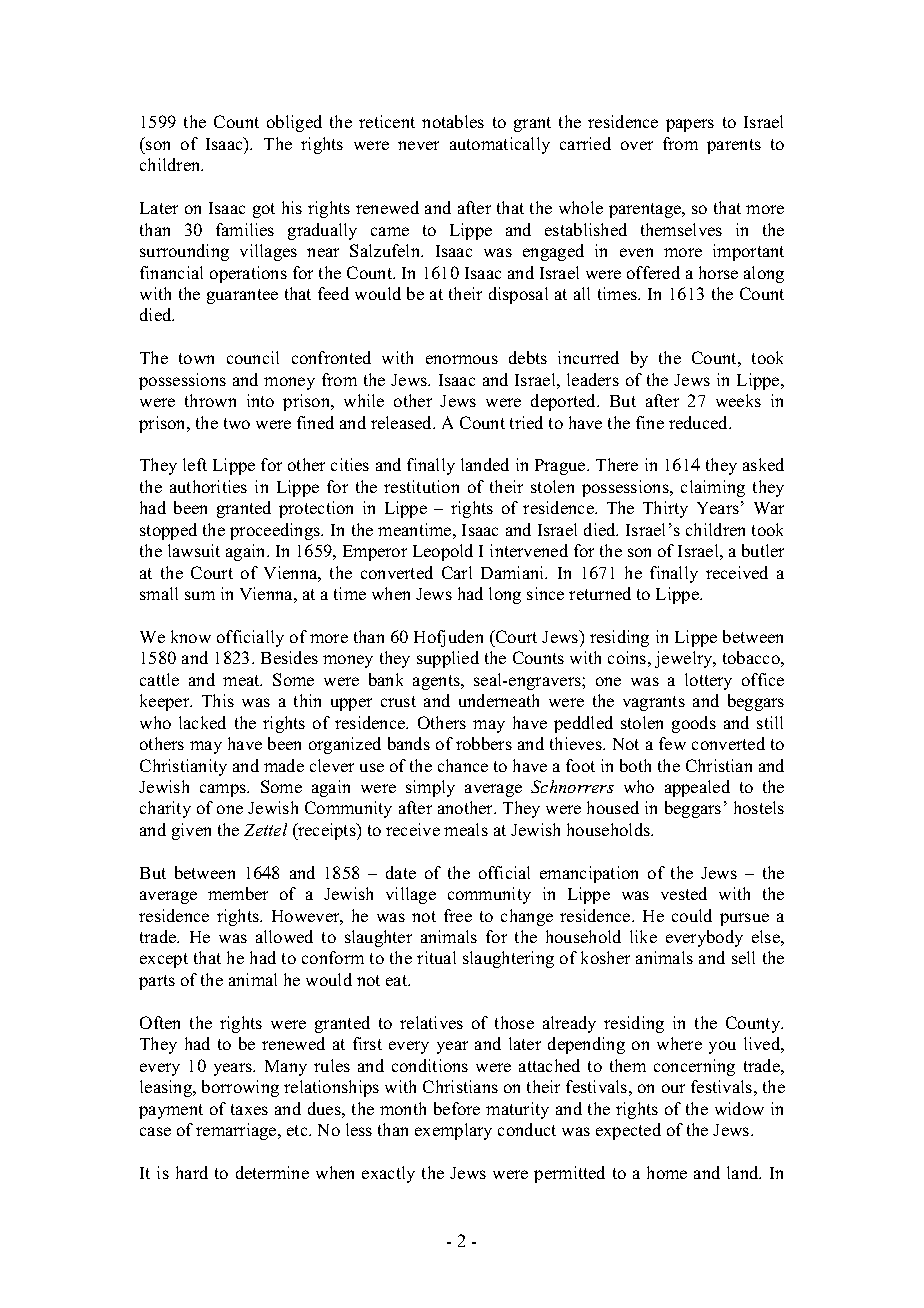 This document has height=1308, width=924. Describe the element at coordinates (421, 486) in the document. I see `restitution` at that location.
